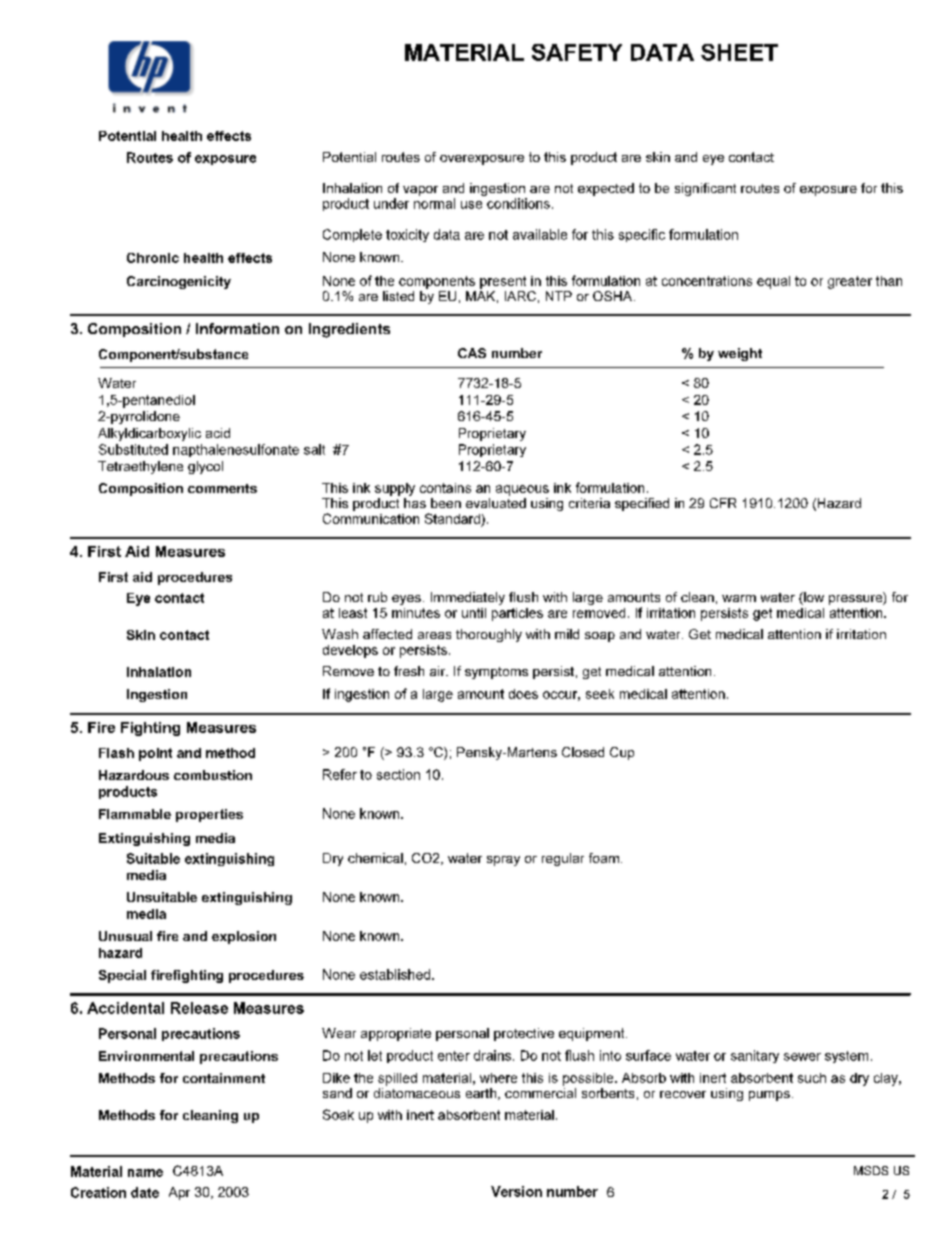 The height and width of the screenshot is (1233, 952). I want to click on SAFETY, so click(577, 52).
